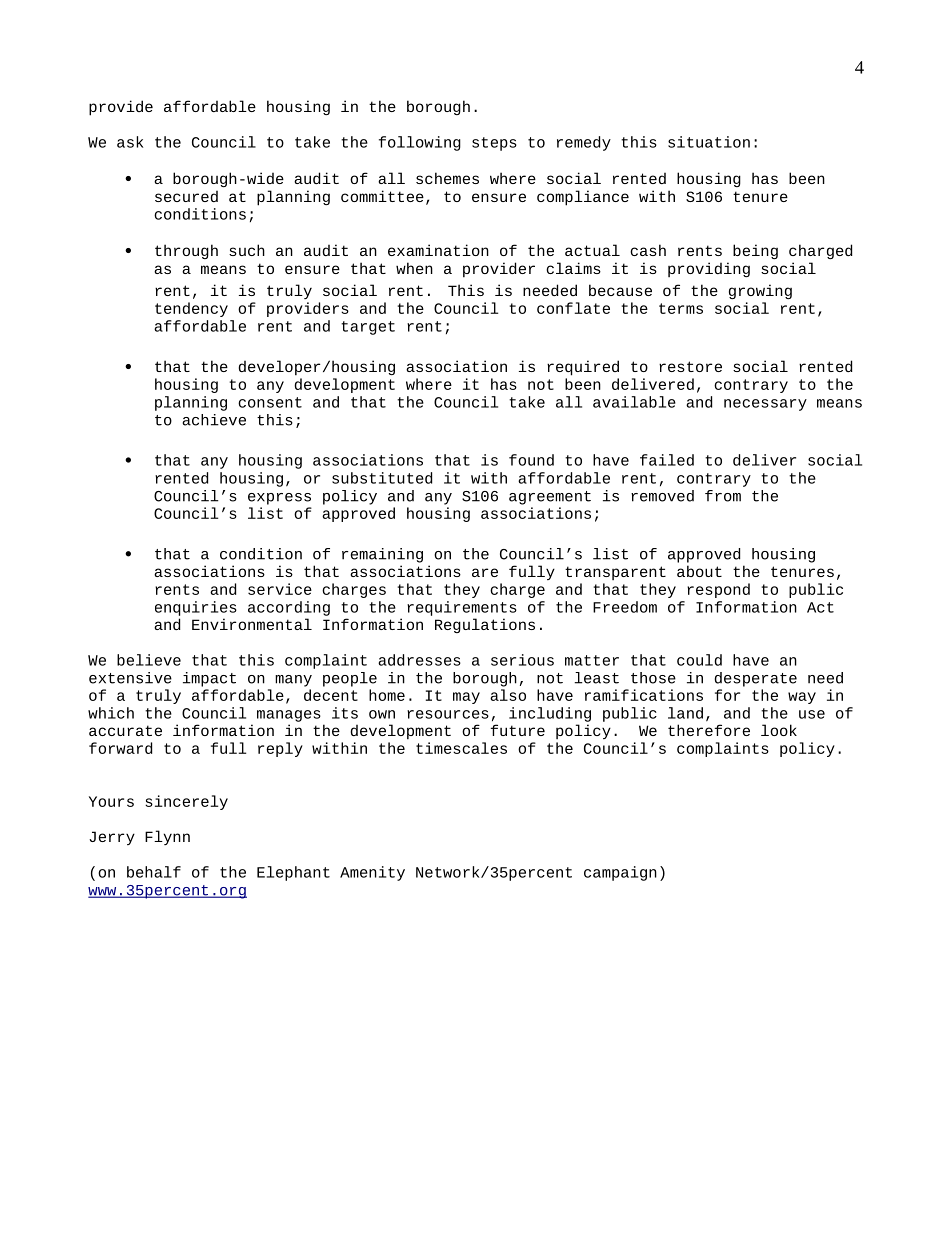 This image has height=1233, width=952. Describe the element at coordinates (167, 837) in the image. I see `Flynn` at that location.
